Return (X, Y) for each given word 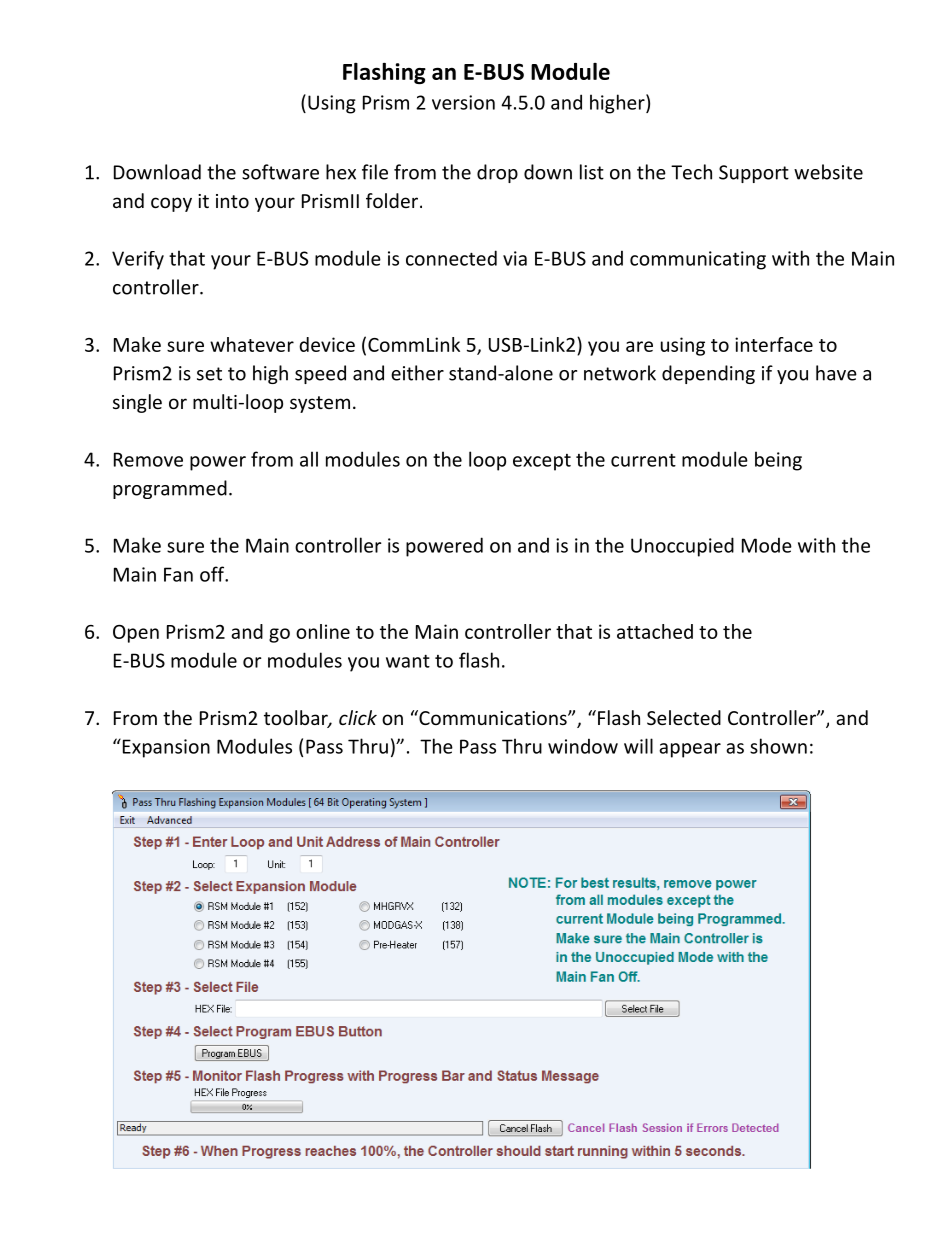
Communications (493, 717)
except (542, 462)
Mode (767, 545)
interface (774, 344)
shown (778, 746)
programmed (170, 489)
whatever (252, 344)
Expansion (165, 748)
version (463, 102)
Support (754, 174)
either (417, 373)
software (280, 172)
